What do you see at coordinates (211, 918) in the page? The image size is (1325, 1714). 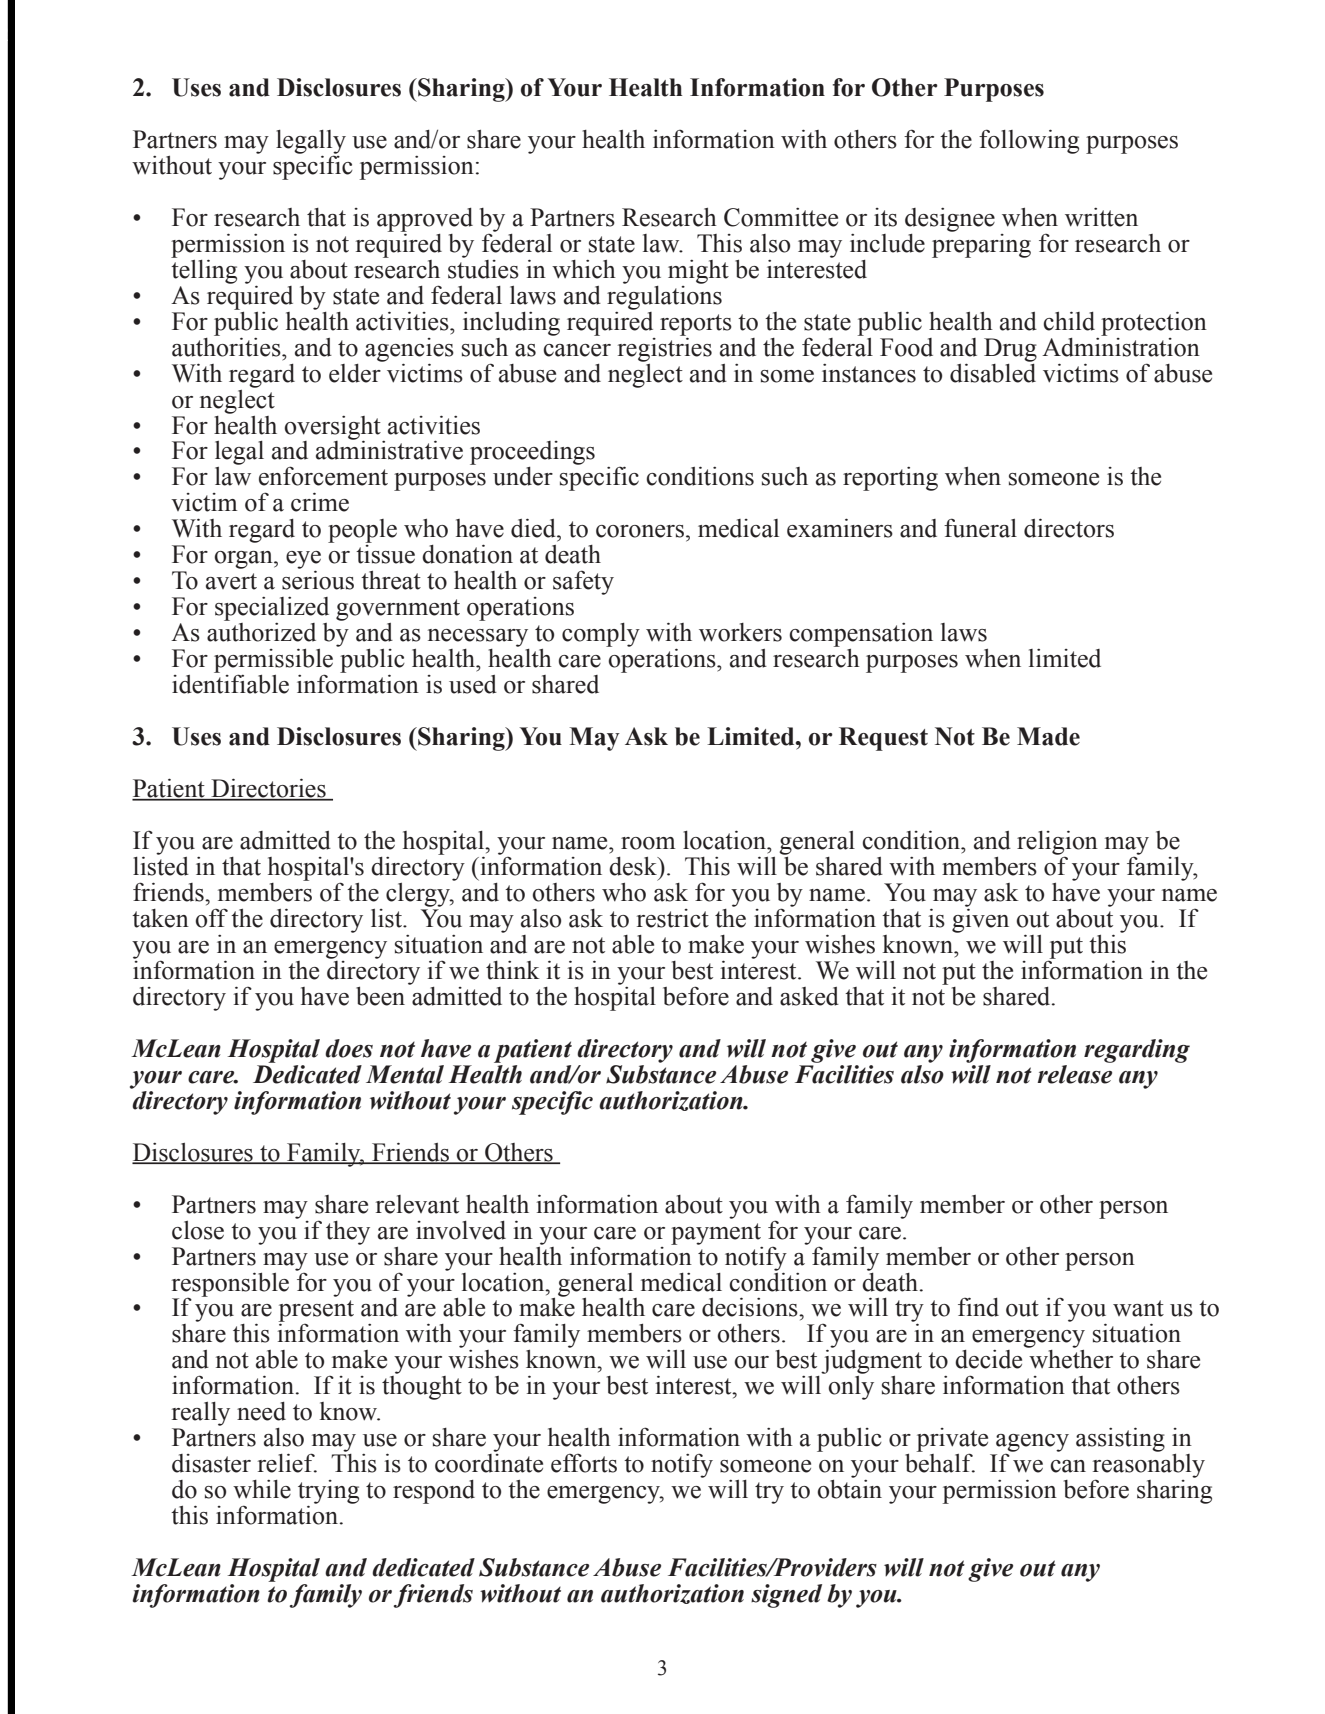 I see `off` at bounding box center [211, 918].
